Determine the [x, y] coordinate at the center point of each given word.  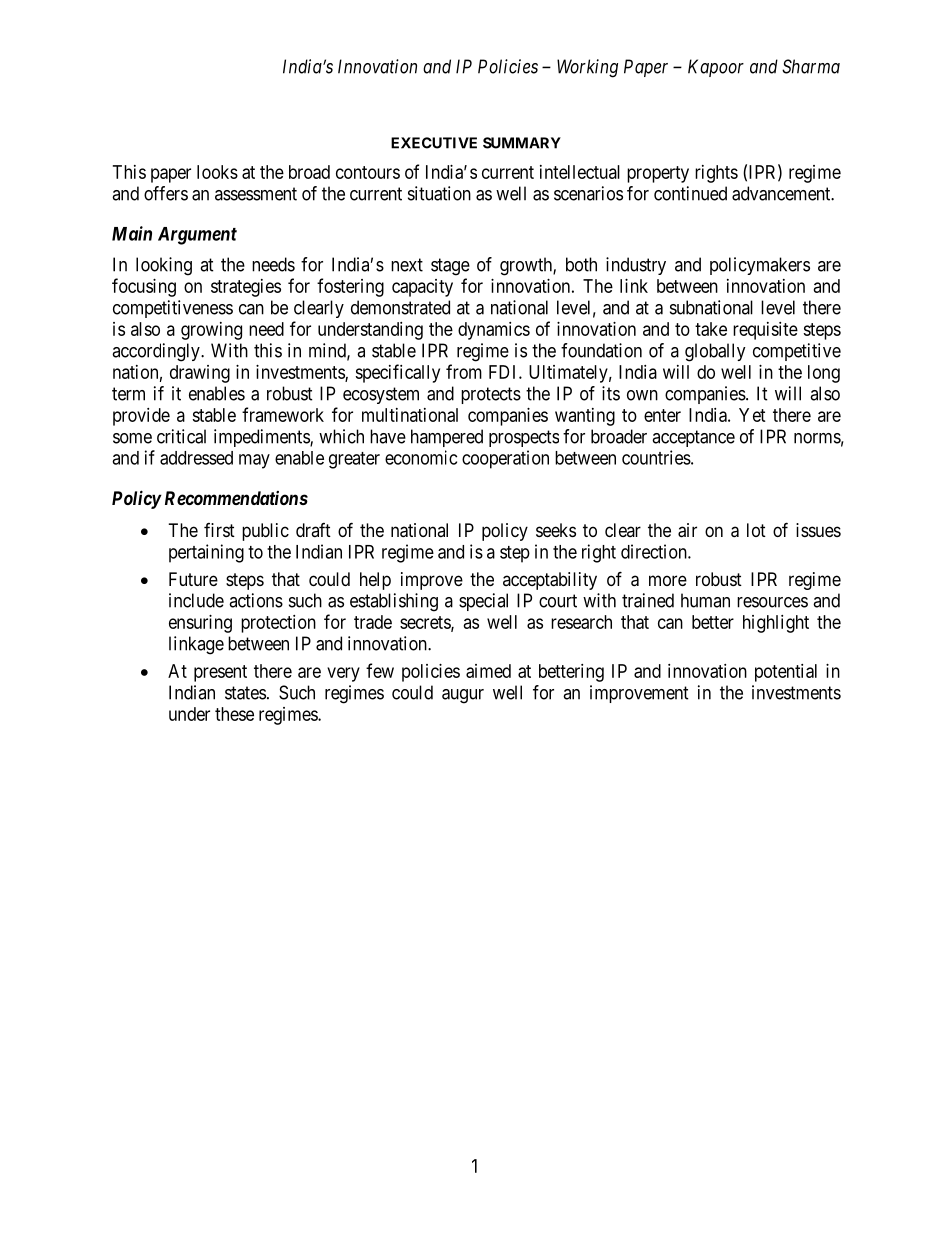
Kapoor [716, 68]
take [711, 329]
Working [587, 68]
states [245, 693]
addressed [196, 458]
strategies [246, 288]
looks [217, 172]
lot [756, 530]
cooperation [505, 459]
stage [450, 267]
